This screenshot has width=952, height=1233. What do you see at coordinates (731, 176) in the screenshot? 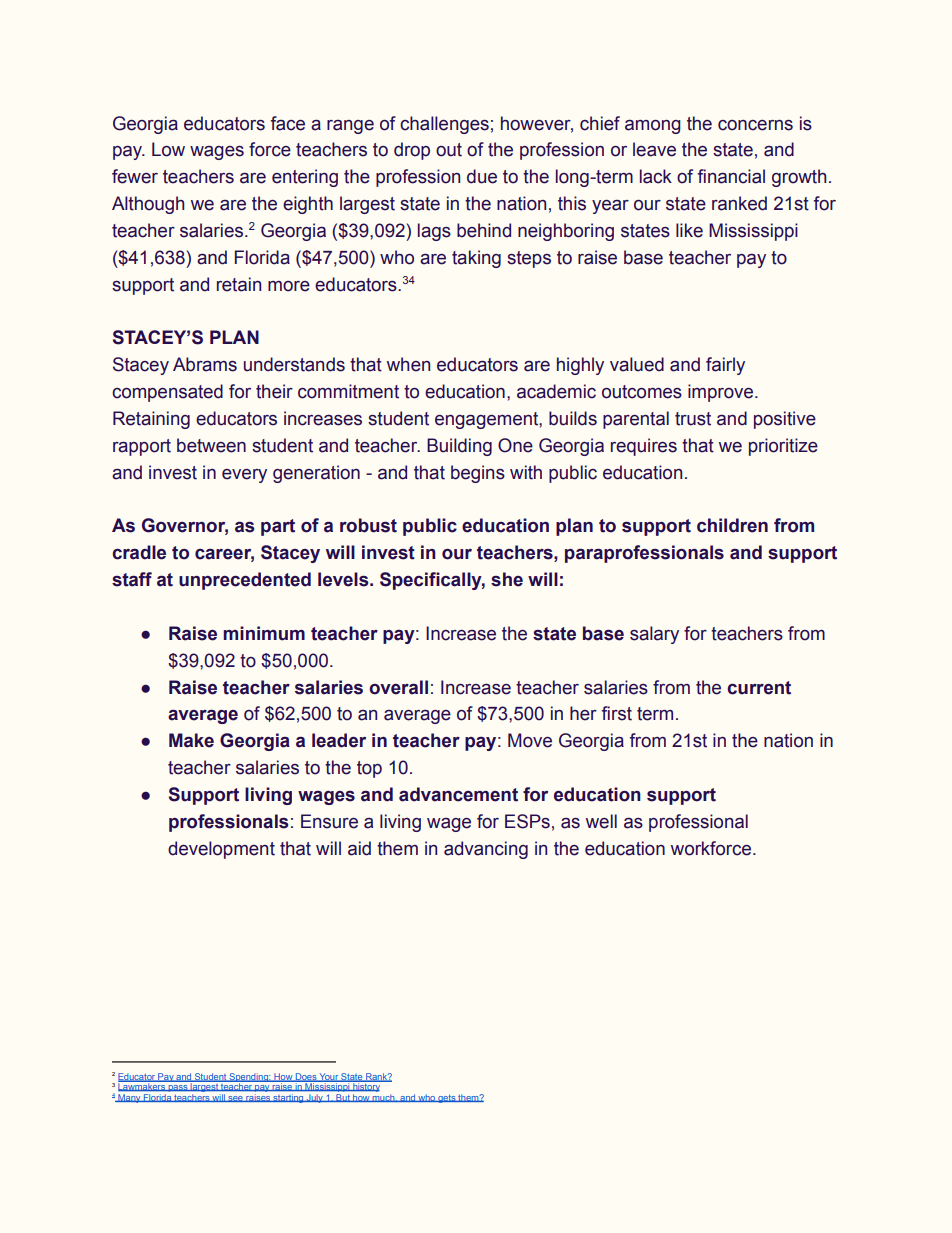
I see `financial` at bounding box center [731, 176].
